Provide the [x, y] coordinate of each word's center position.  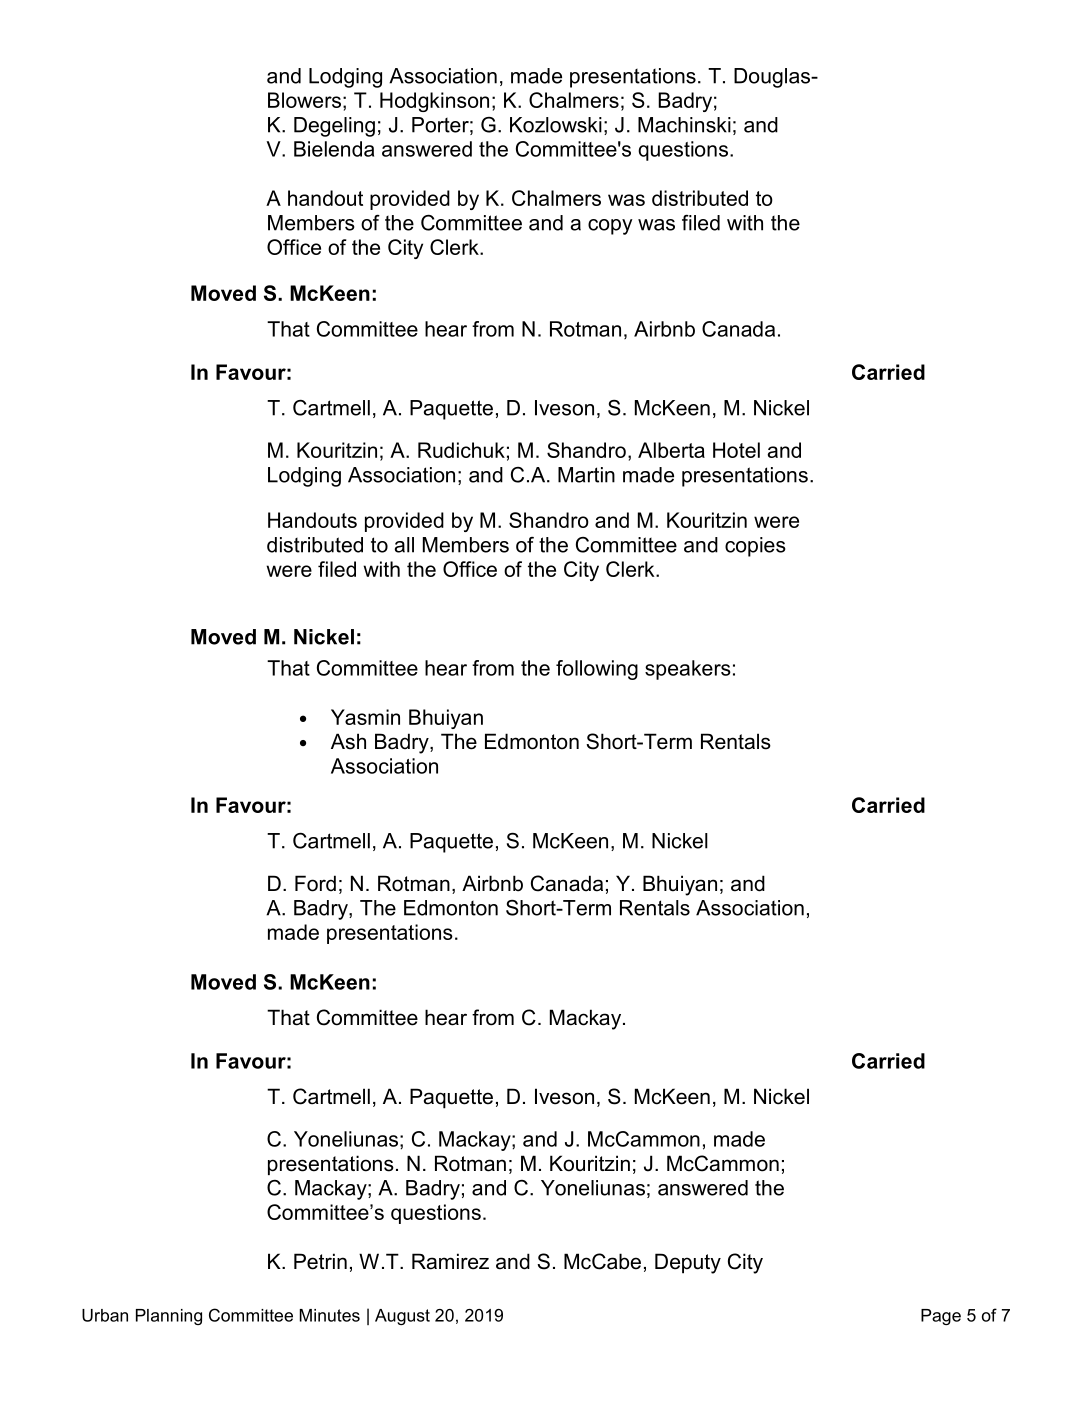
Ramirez [450, 1261]
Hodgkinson [434, 102]
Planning [169, 1317]
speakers [688, 670]
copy [610, 227]
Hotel [736, 450]
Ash [348, 741]
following [597, 670]
